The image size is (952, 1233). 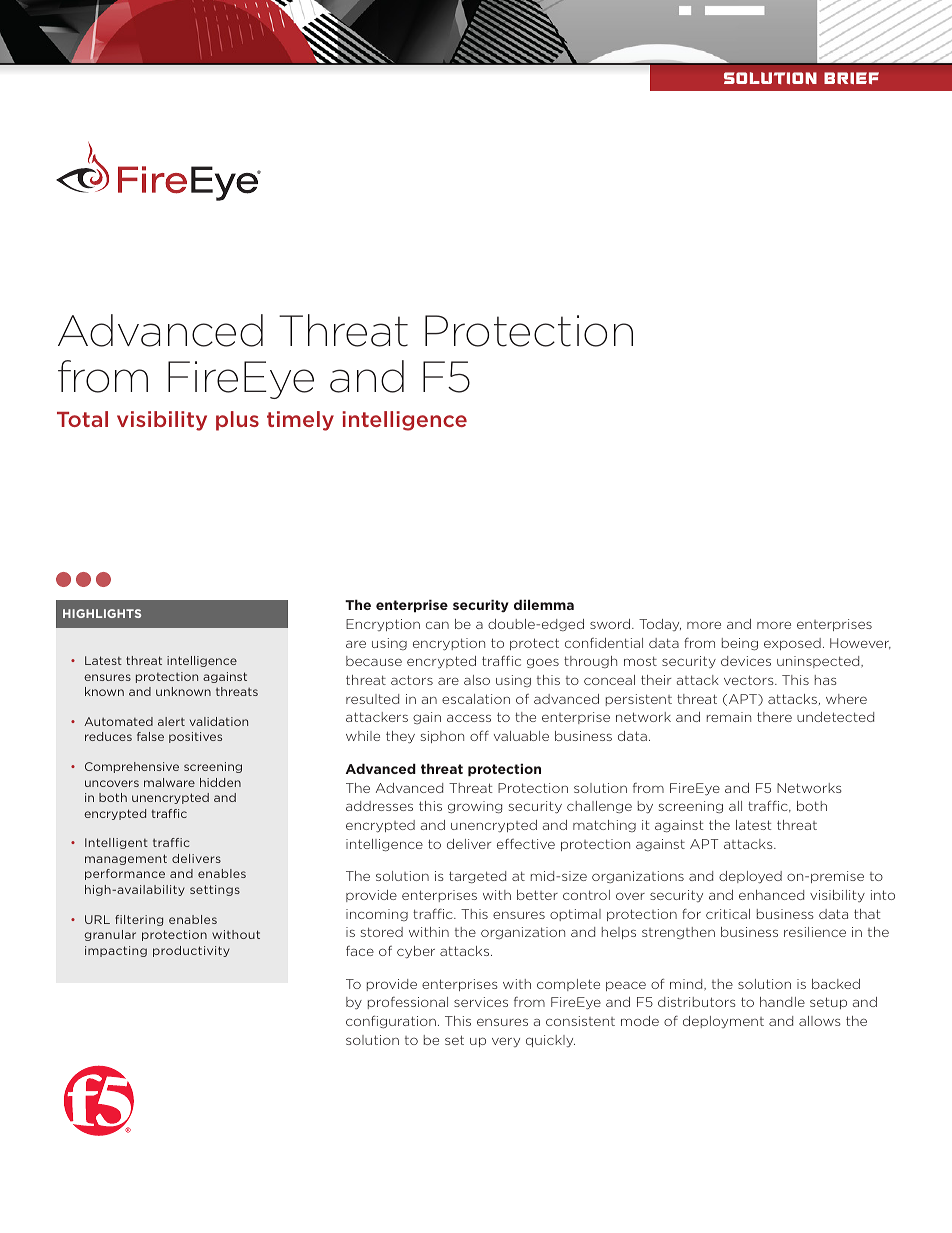 What do you see at coordinates (544, 604) in the screenshot?
I see `dilemma` at bounding box center [544, 604].
